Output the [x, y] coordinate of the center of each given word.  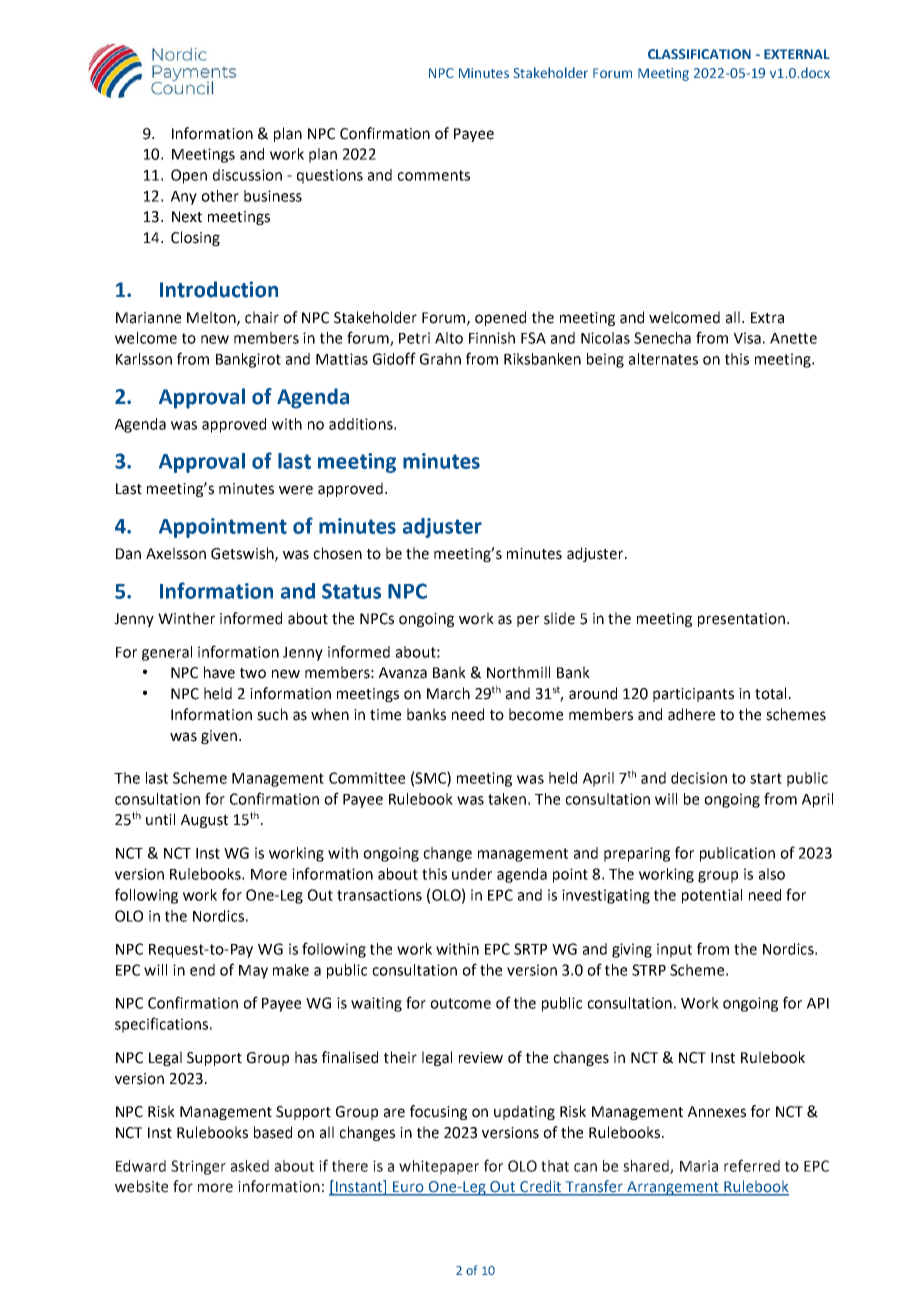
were [296, 490]
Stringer [198, 1167]
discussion [247, 175]
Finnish [492, 338]
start [766, 778]
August [204, 821]
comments [433, 175]
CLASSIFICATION [699, 54]
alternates [663, 359]
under [472, 874]
